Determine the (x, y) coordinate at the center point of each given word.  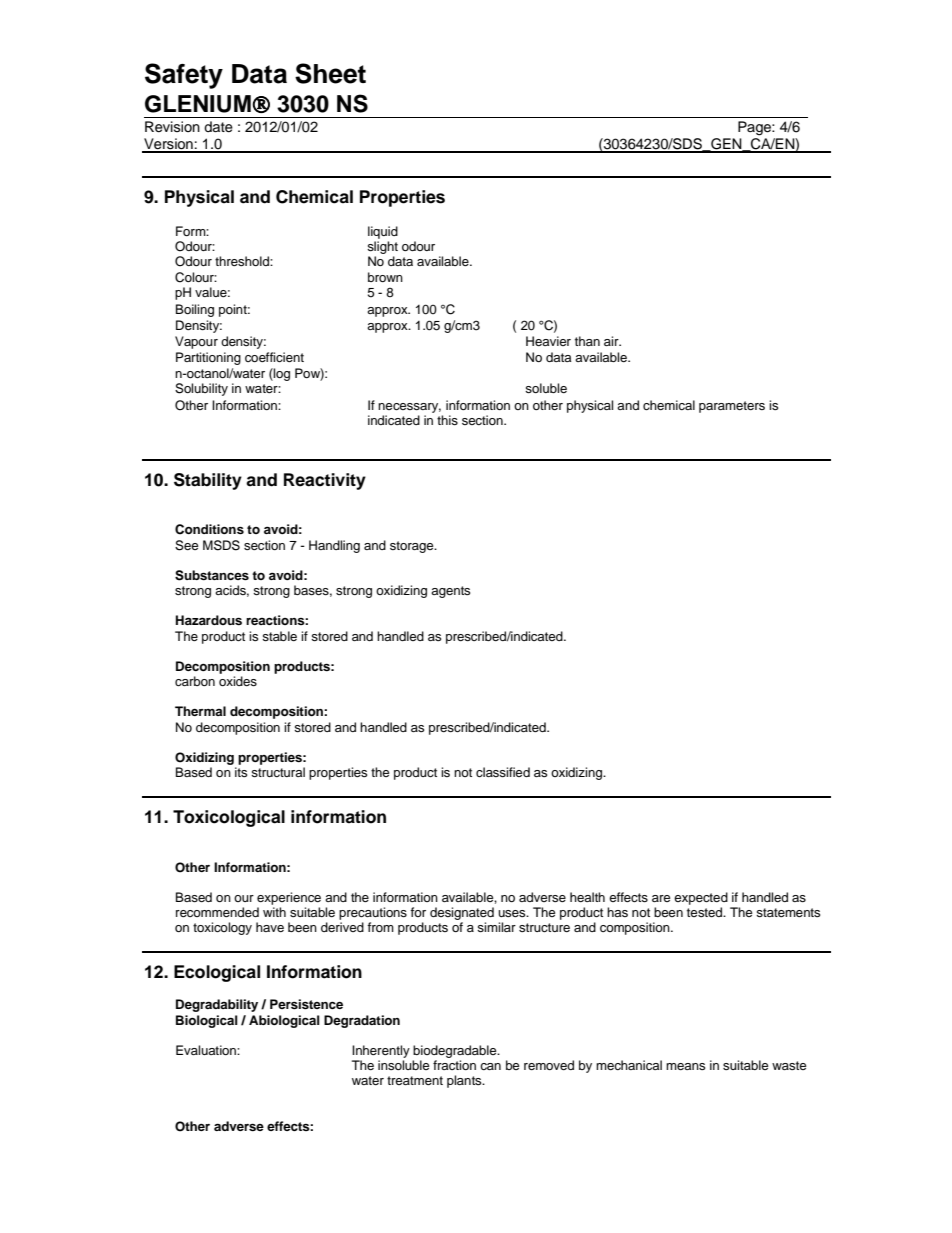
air (612, 341)
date (218, 127)
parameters (732, 407)
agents (450, 592)
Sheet (330, 73)
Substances (212, 575)
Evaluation (207, 1050)
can (490, 1066)
